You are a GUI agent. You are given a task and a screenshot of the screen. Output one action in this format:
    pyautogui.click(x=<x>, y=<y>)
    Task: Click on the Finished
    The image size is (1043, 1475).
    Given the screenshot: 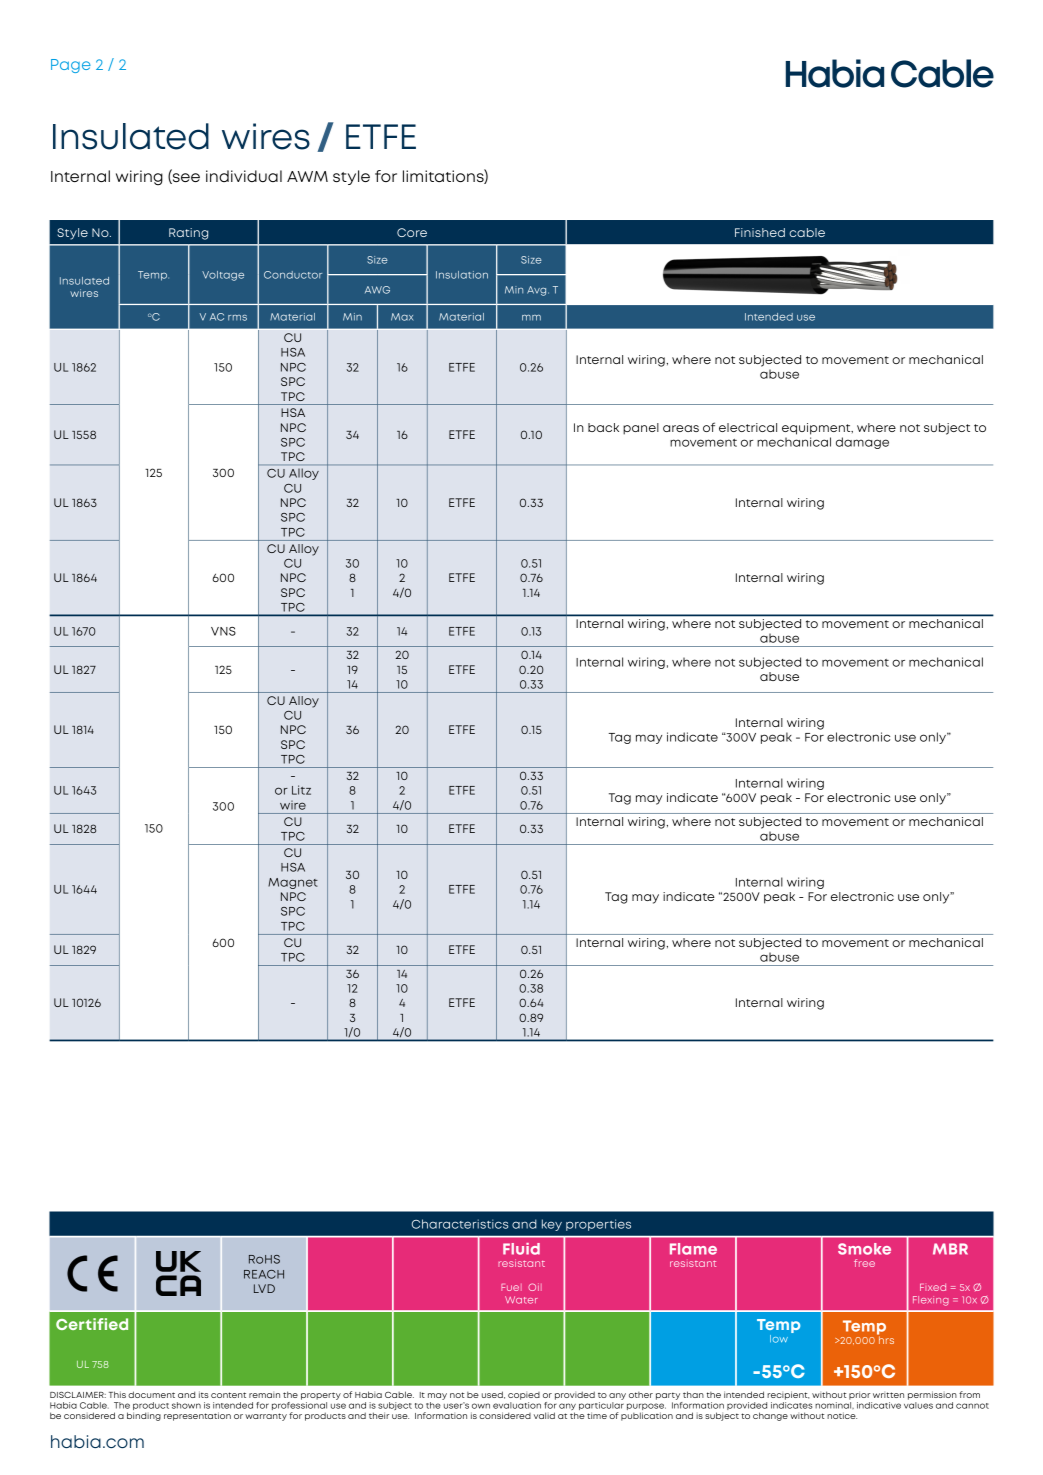 What is the action you would take?
    pyautogui.click(x=760, y=232)
